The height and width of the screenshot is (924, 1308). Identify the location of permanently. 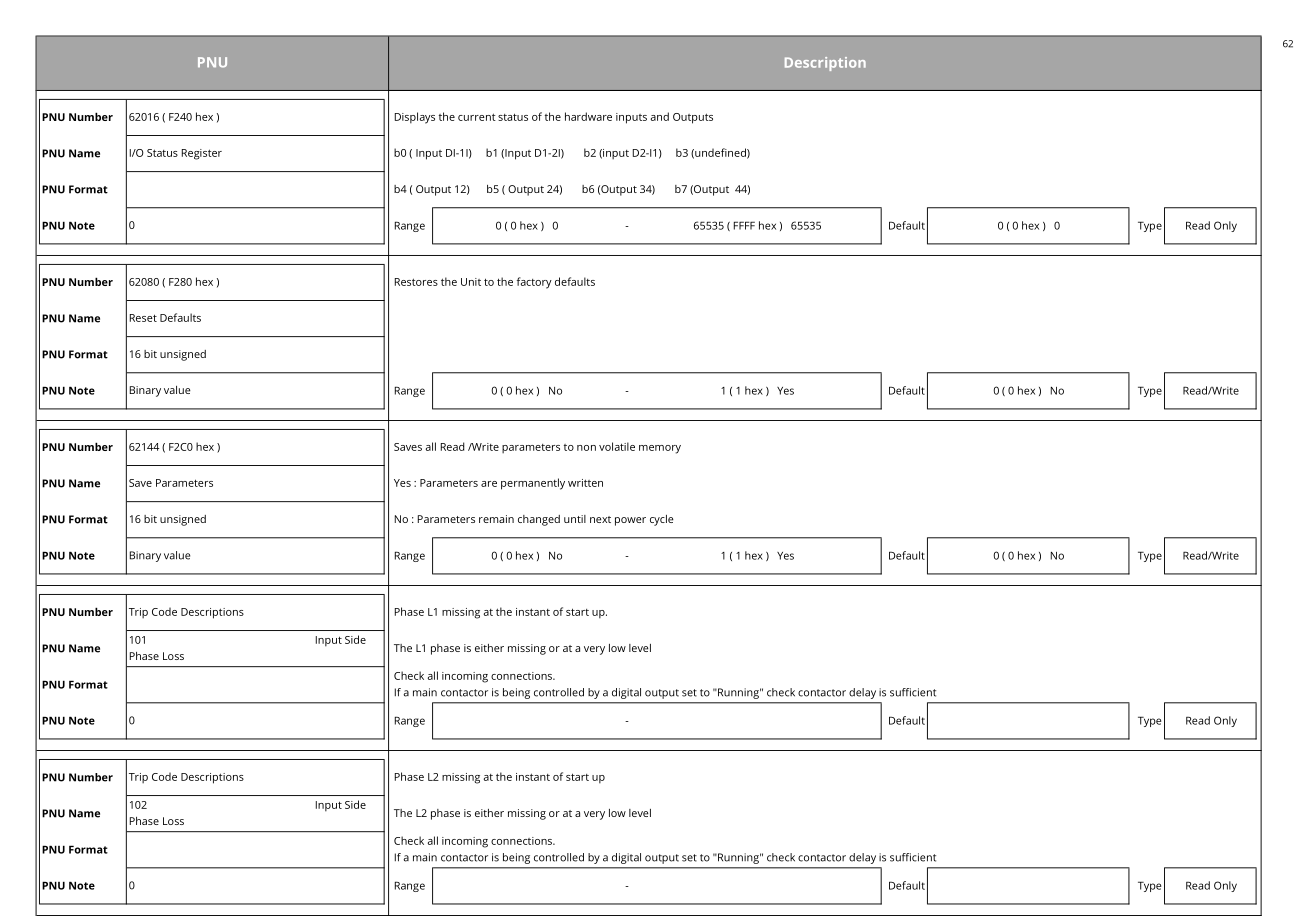
(533, 484).
